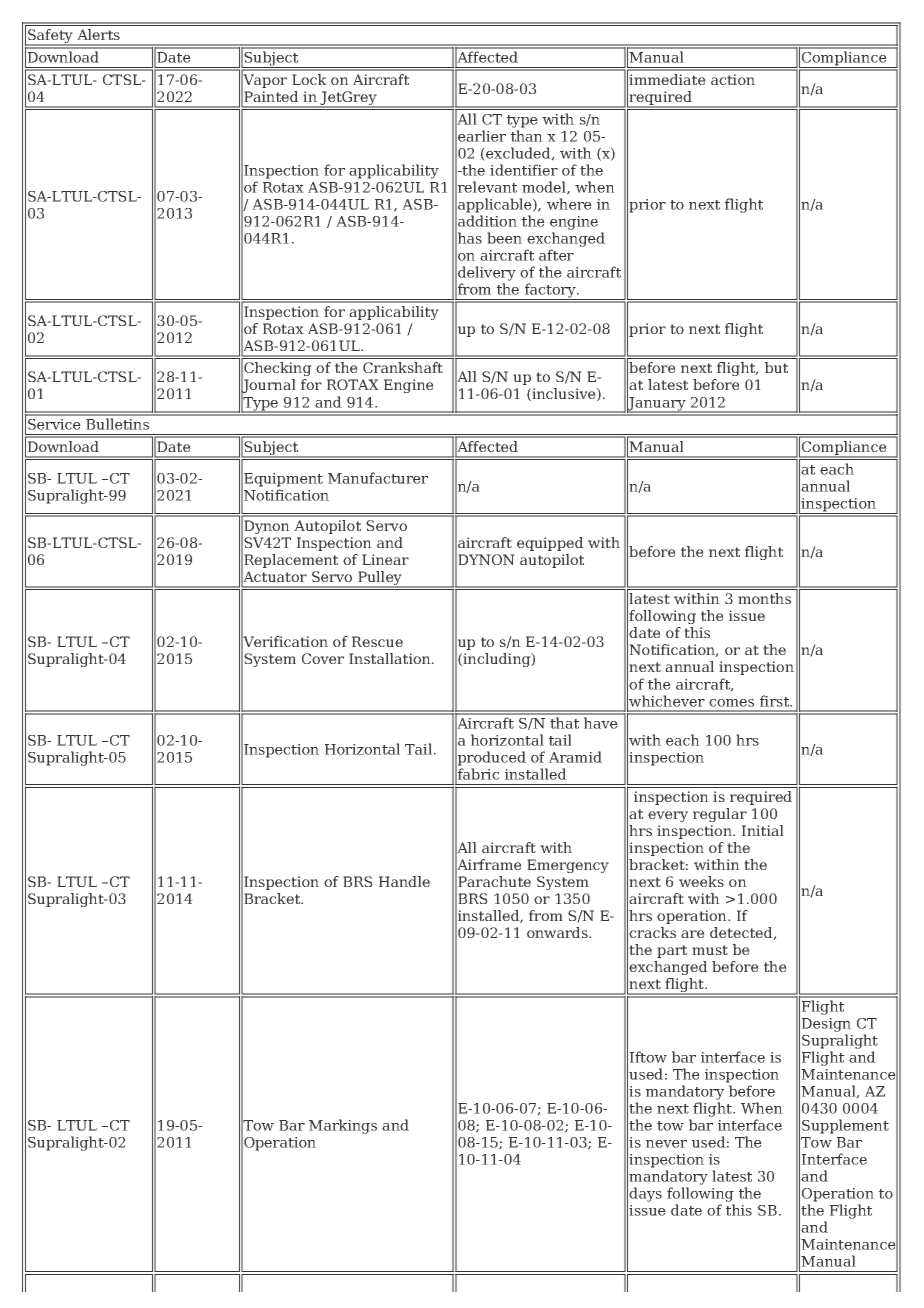  What do you see at coordinates (527, 136) in the document?
I see `than` at bounding box center [527, 136].
